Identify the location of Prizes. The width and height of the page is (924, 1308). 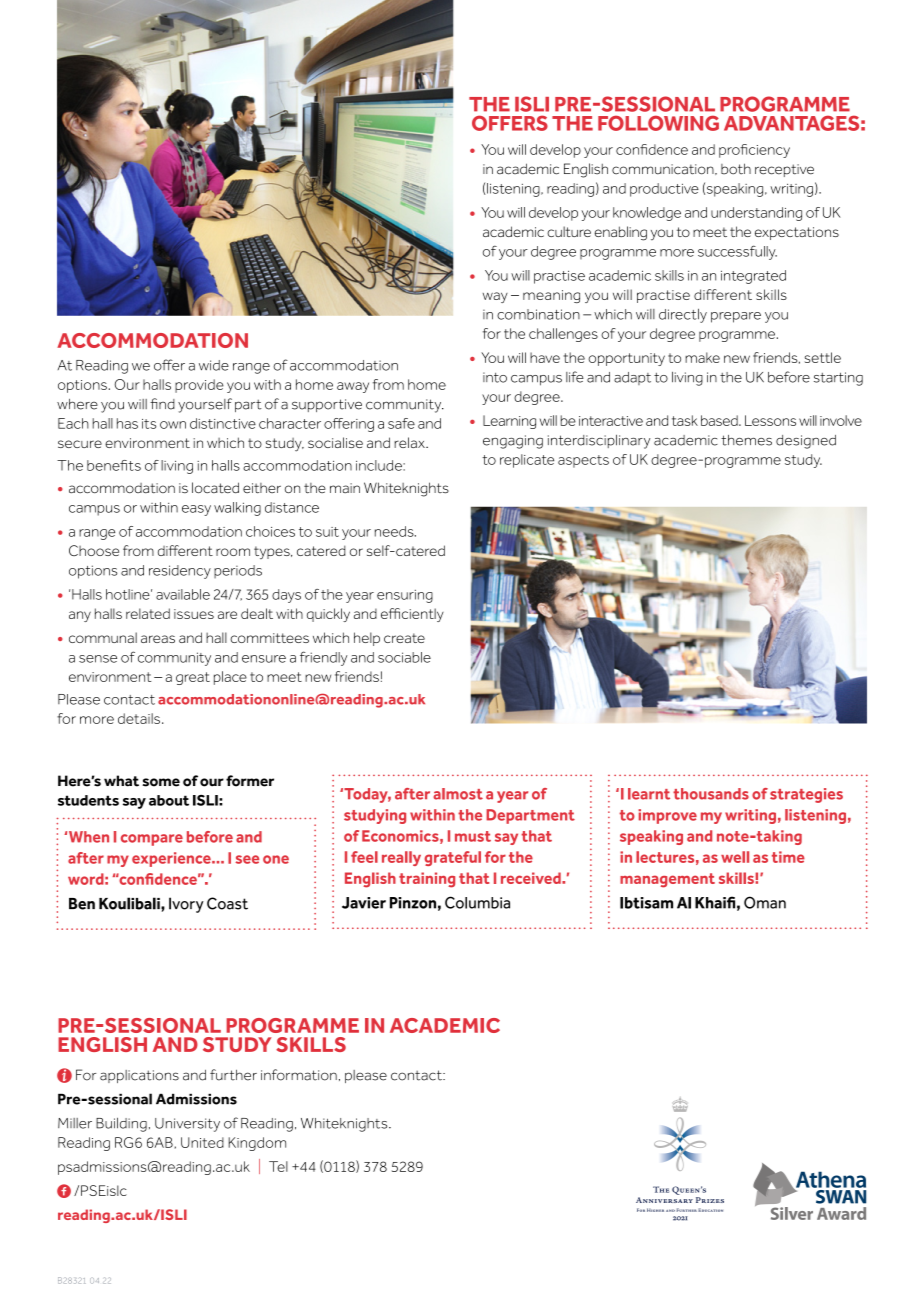
(710, 1200).
